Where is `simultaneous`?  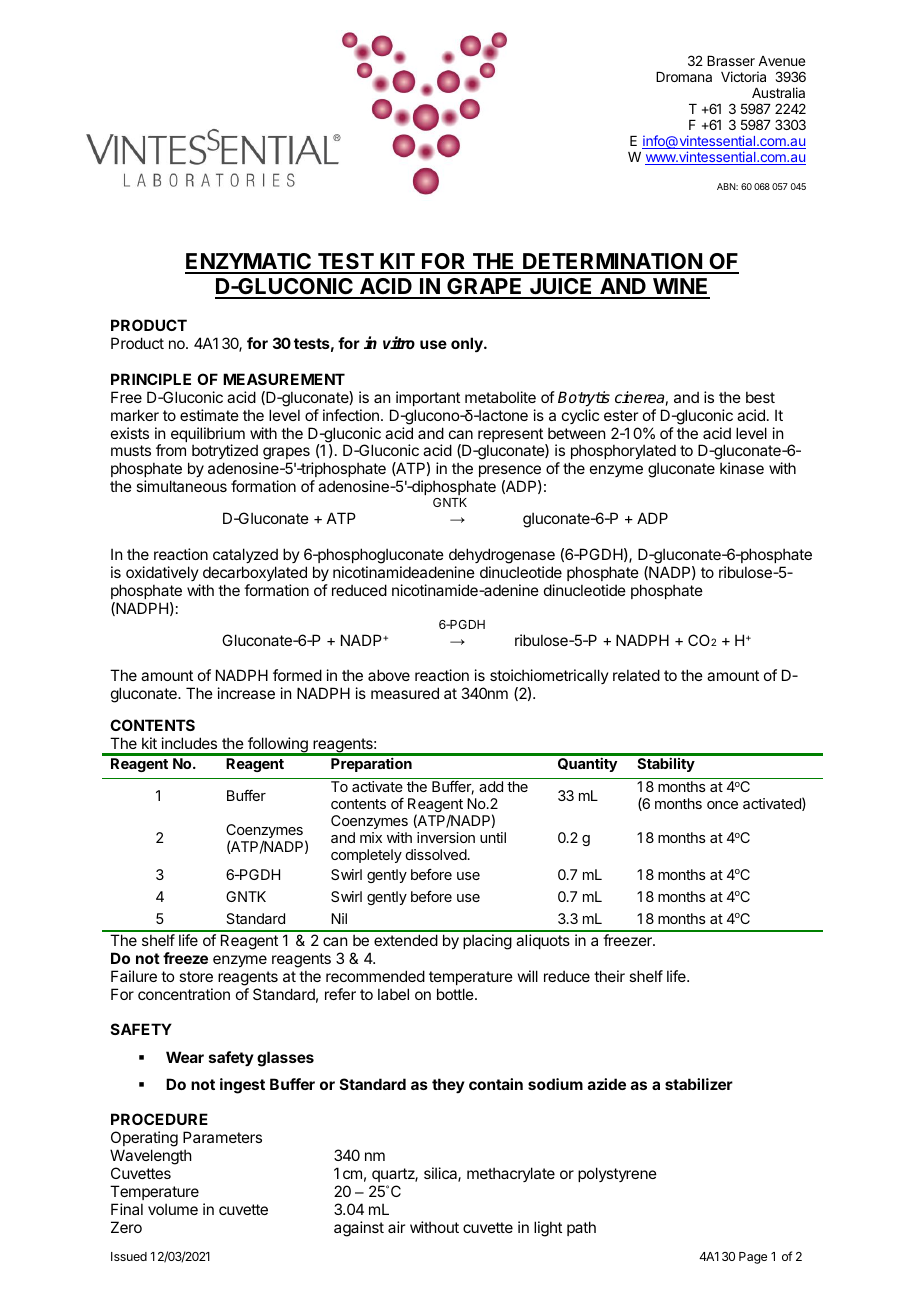 simultaneous is located at coordinates (181, 486).
